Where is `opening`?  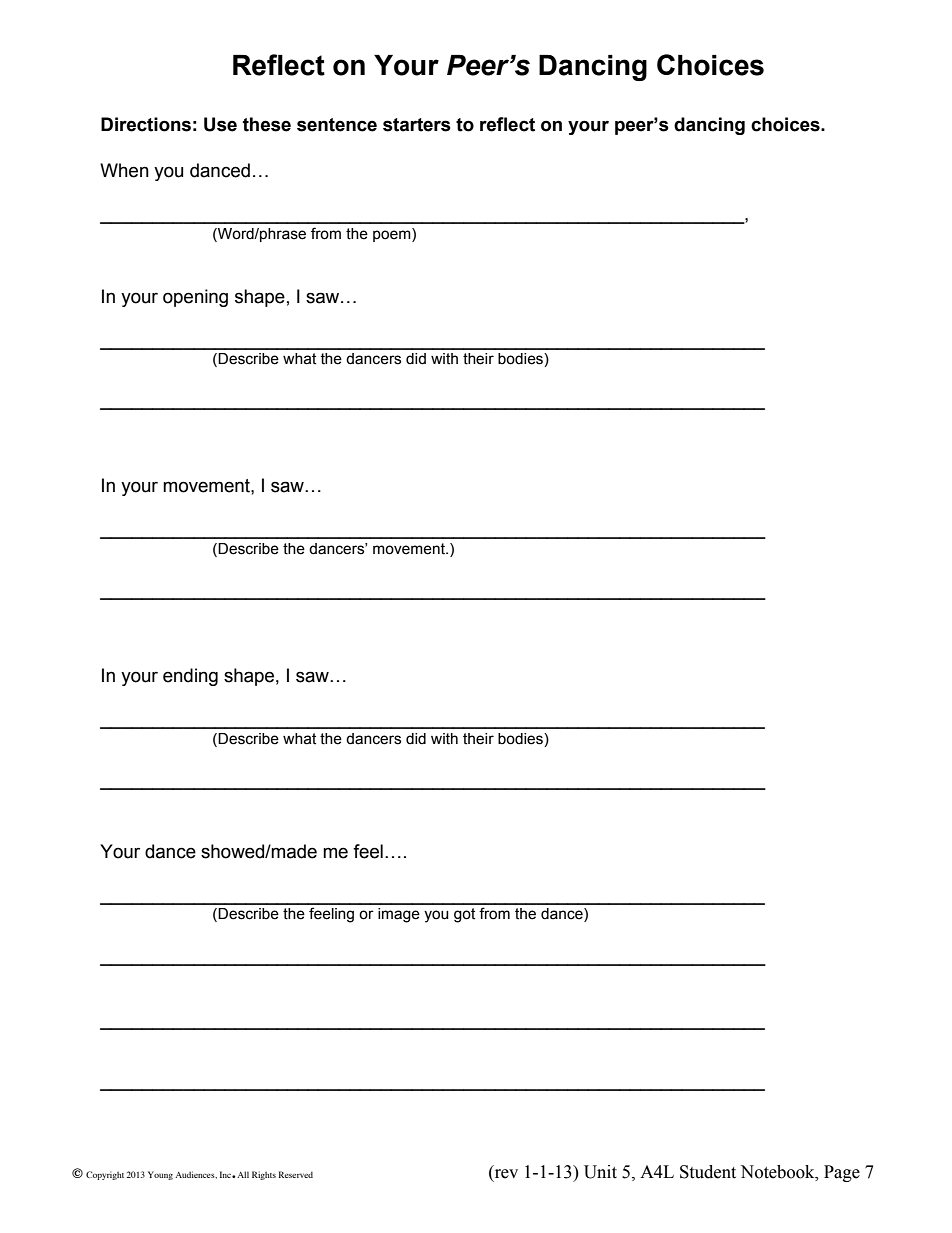
opening is located at coordinates (195, 298).
